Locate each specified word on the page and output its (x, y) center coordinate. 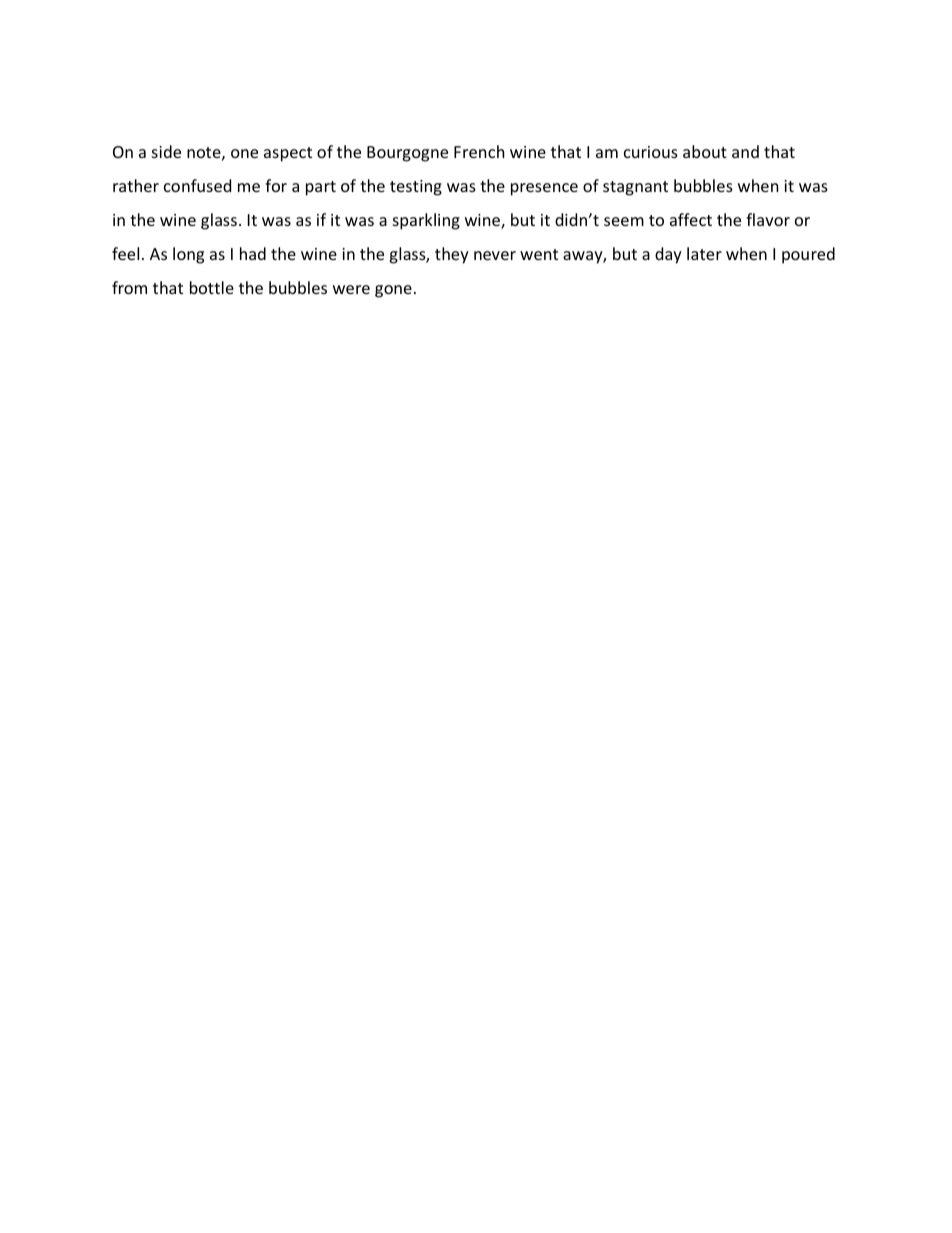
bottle (212, 287)
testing (416, 188)
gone (393, 291)
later (704, 253)
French (479, 151)
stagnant (635, 188)
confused (197, 185)
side (166, 151)
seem (624, 221)
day (668, 255)
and (745, 151)
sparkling (426, 221)
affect (691, 219)
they (452, 255)
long (188, 255)
